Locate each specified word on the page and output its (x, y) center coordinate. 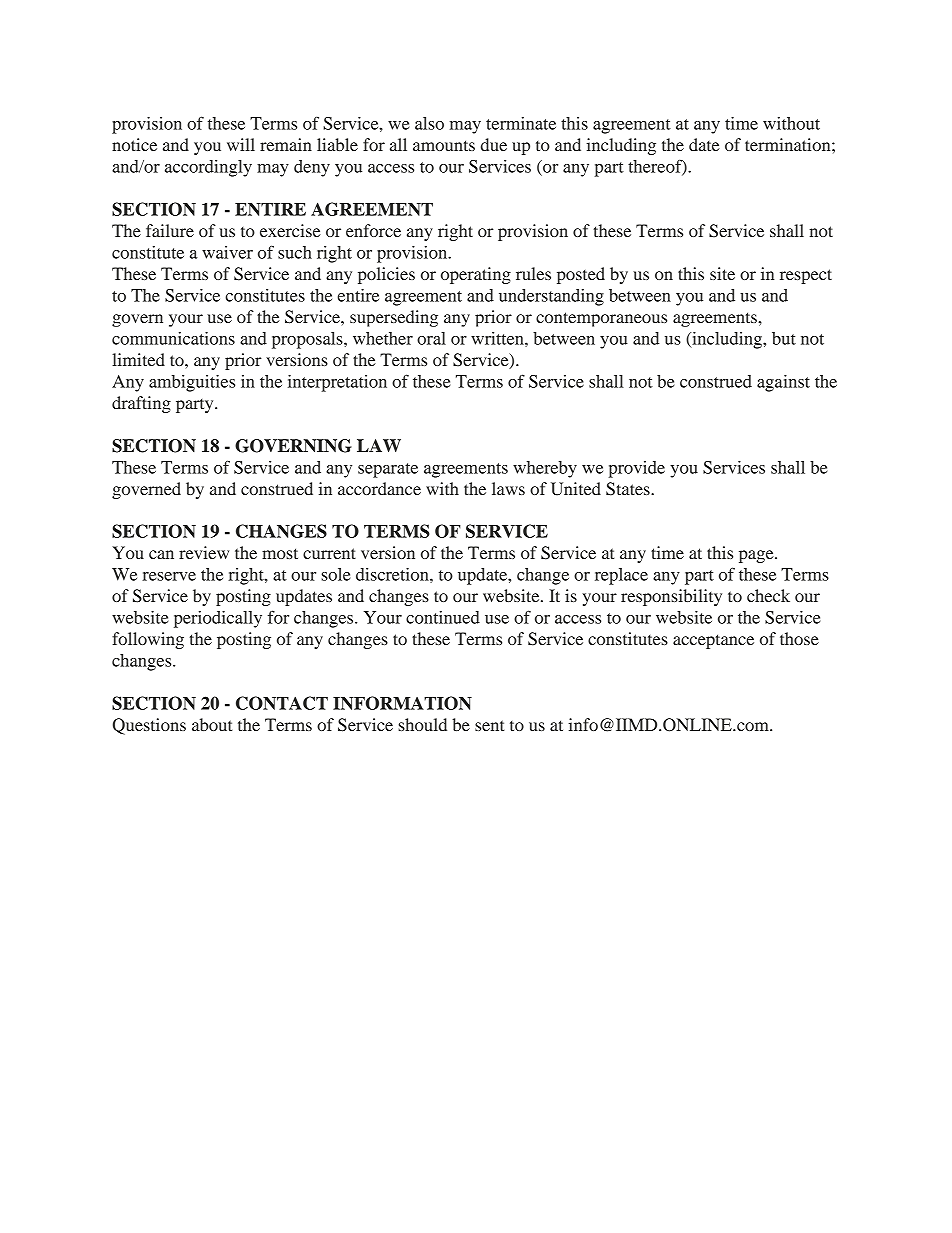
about (212, 724)
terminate (521, 123)
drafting (141, 404)
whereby (545, 469)
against (783, 383)
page (757, 556)
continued (443, 617)
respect (806, 276)
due (494, 144)
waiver (227, 252)
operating (476, 275)
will (241, 144)
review (204, 552)
